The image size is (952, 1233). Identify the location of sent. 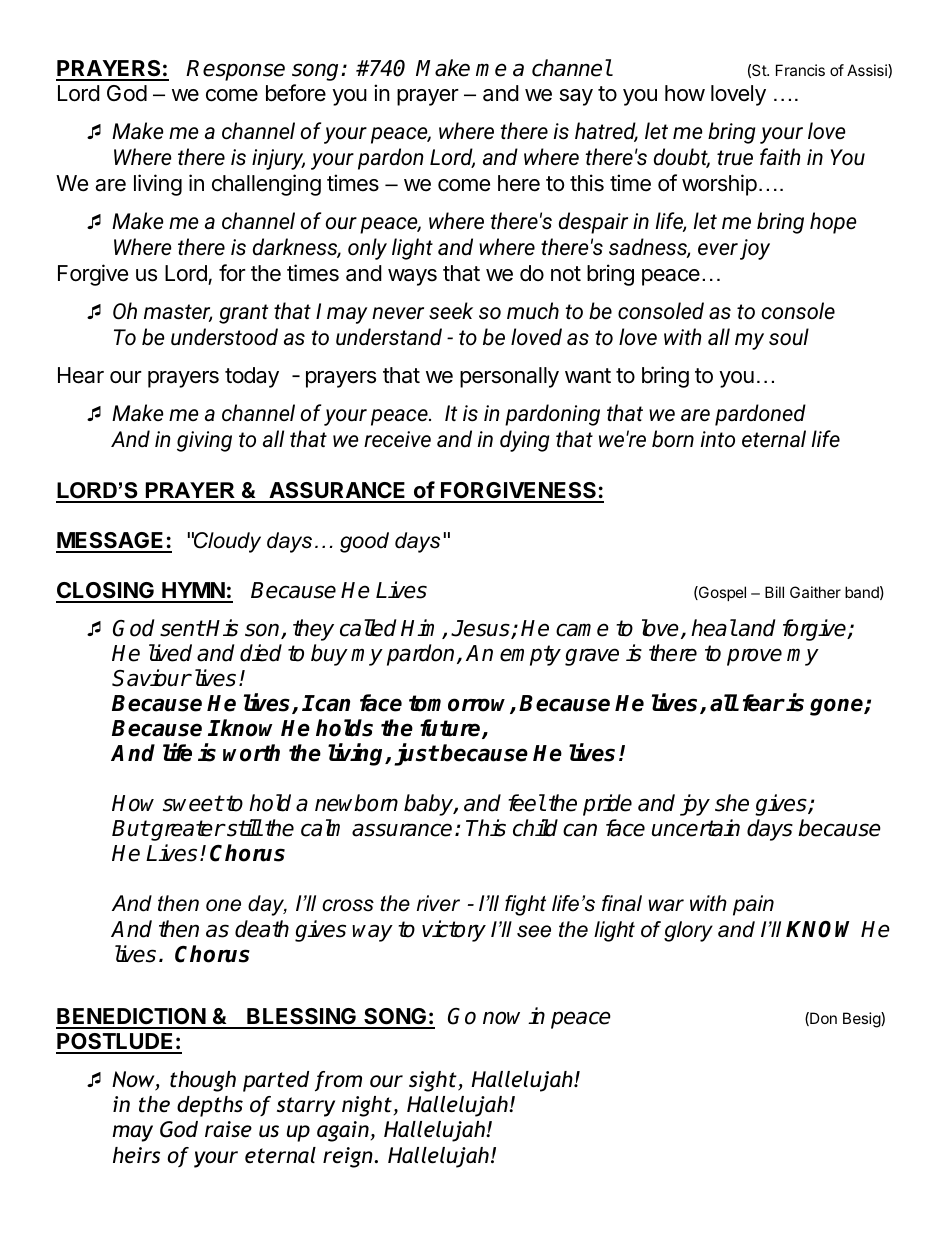
(182, 628).
